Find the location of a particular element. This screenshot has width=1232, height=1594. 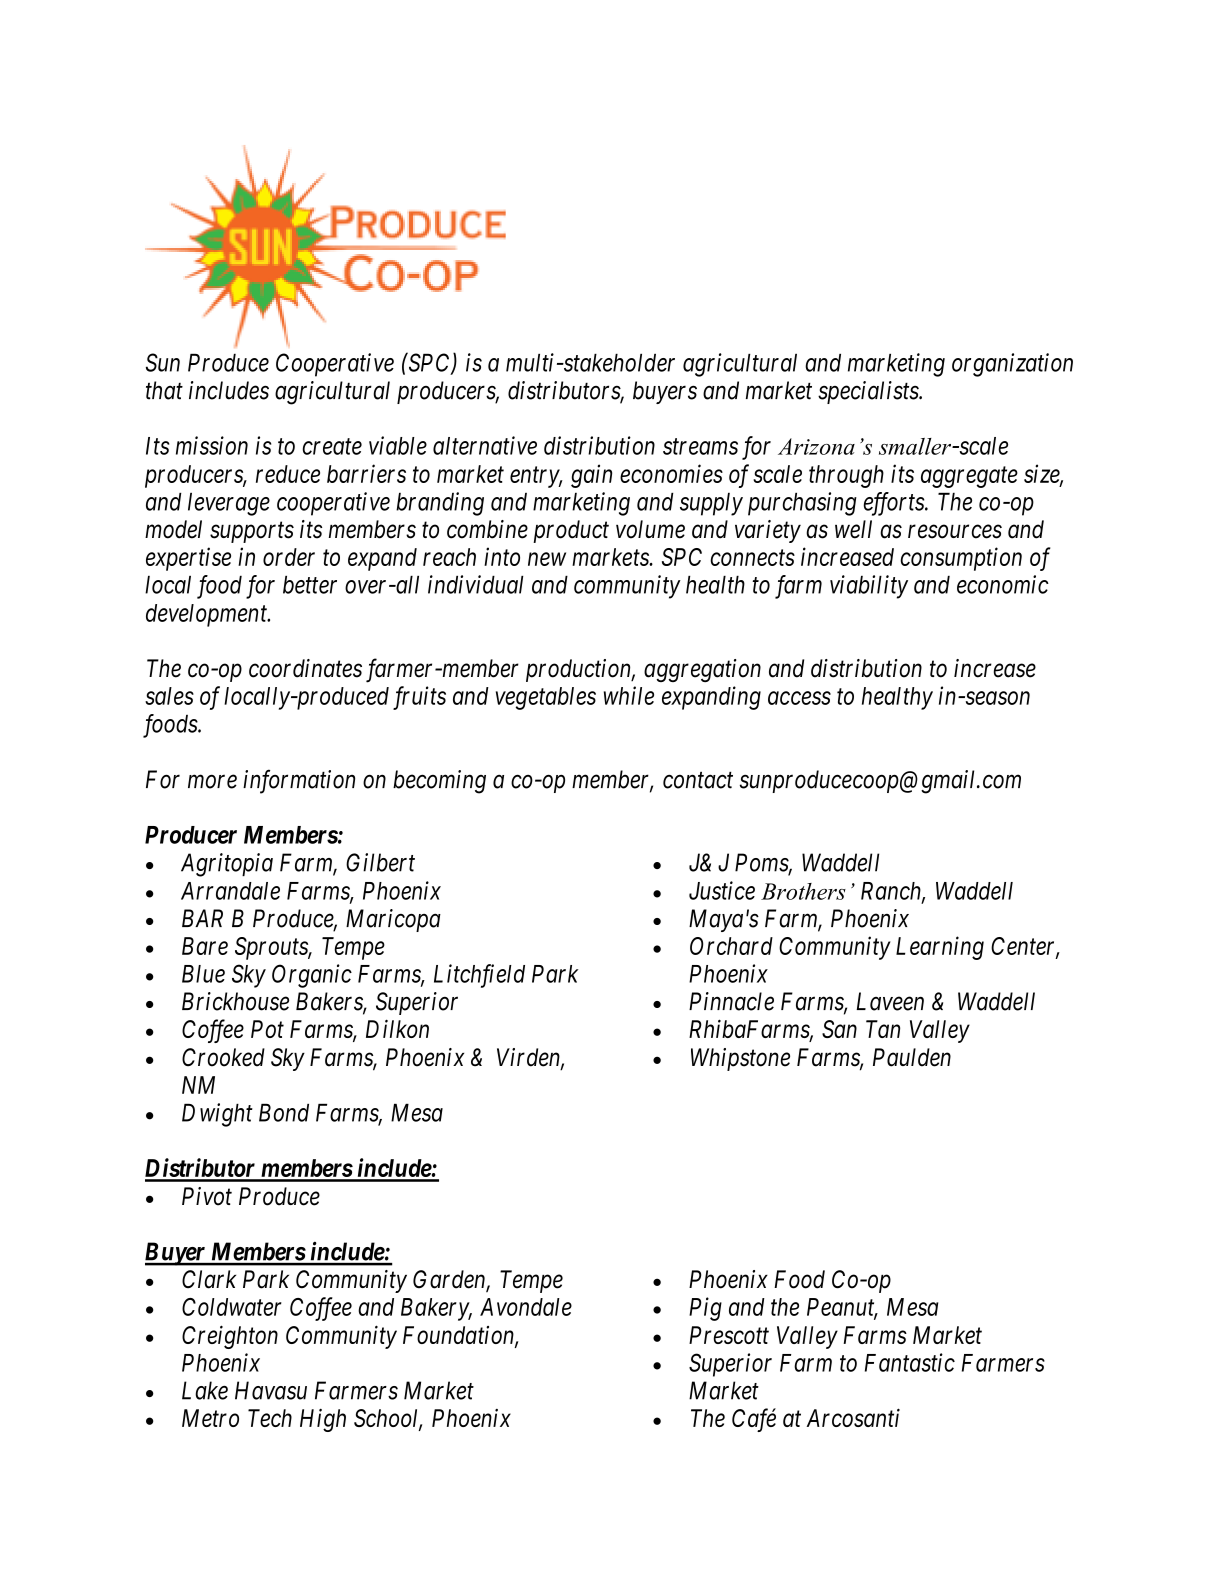

Pinnacle is located at coordinates (731, 1001).
